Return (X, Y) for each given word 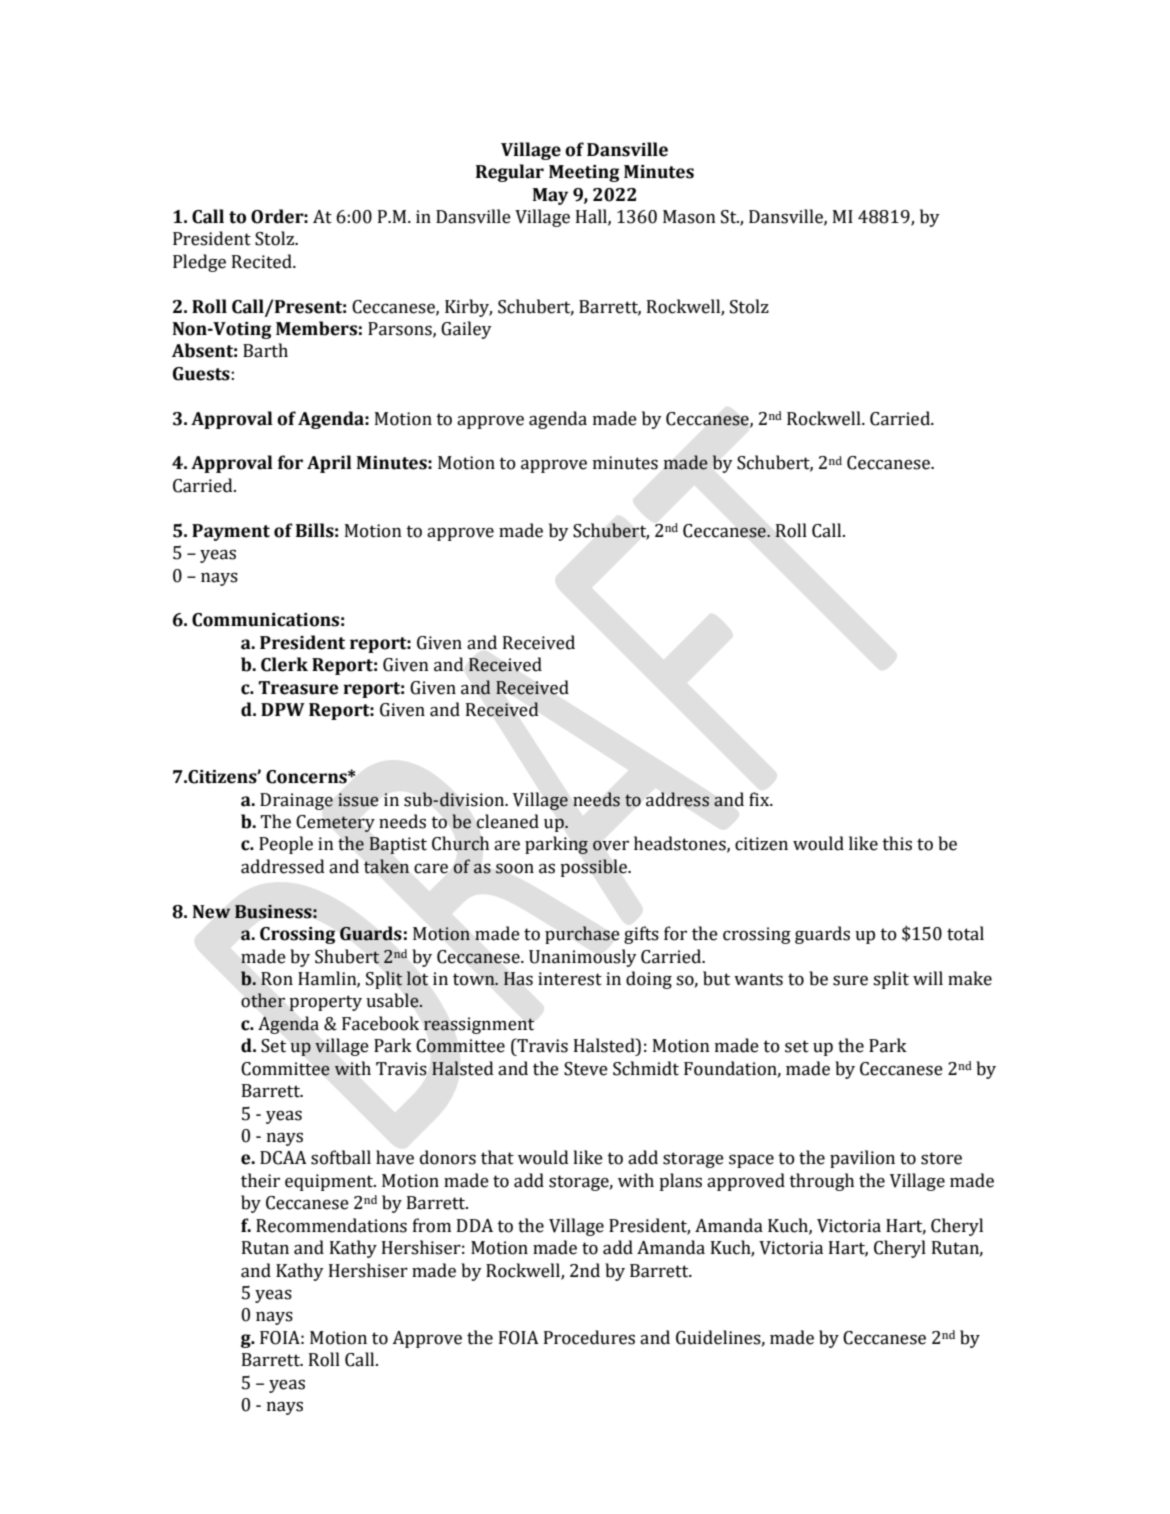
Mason (689, 217)
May (550, 196)
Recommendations (331, 1225)
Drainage (296, 801)
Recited (263, 261)
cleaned (507, 821)
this (897, 843)
